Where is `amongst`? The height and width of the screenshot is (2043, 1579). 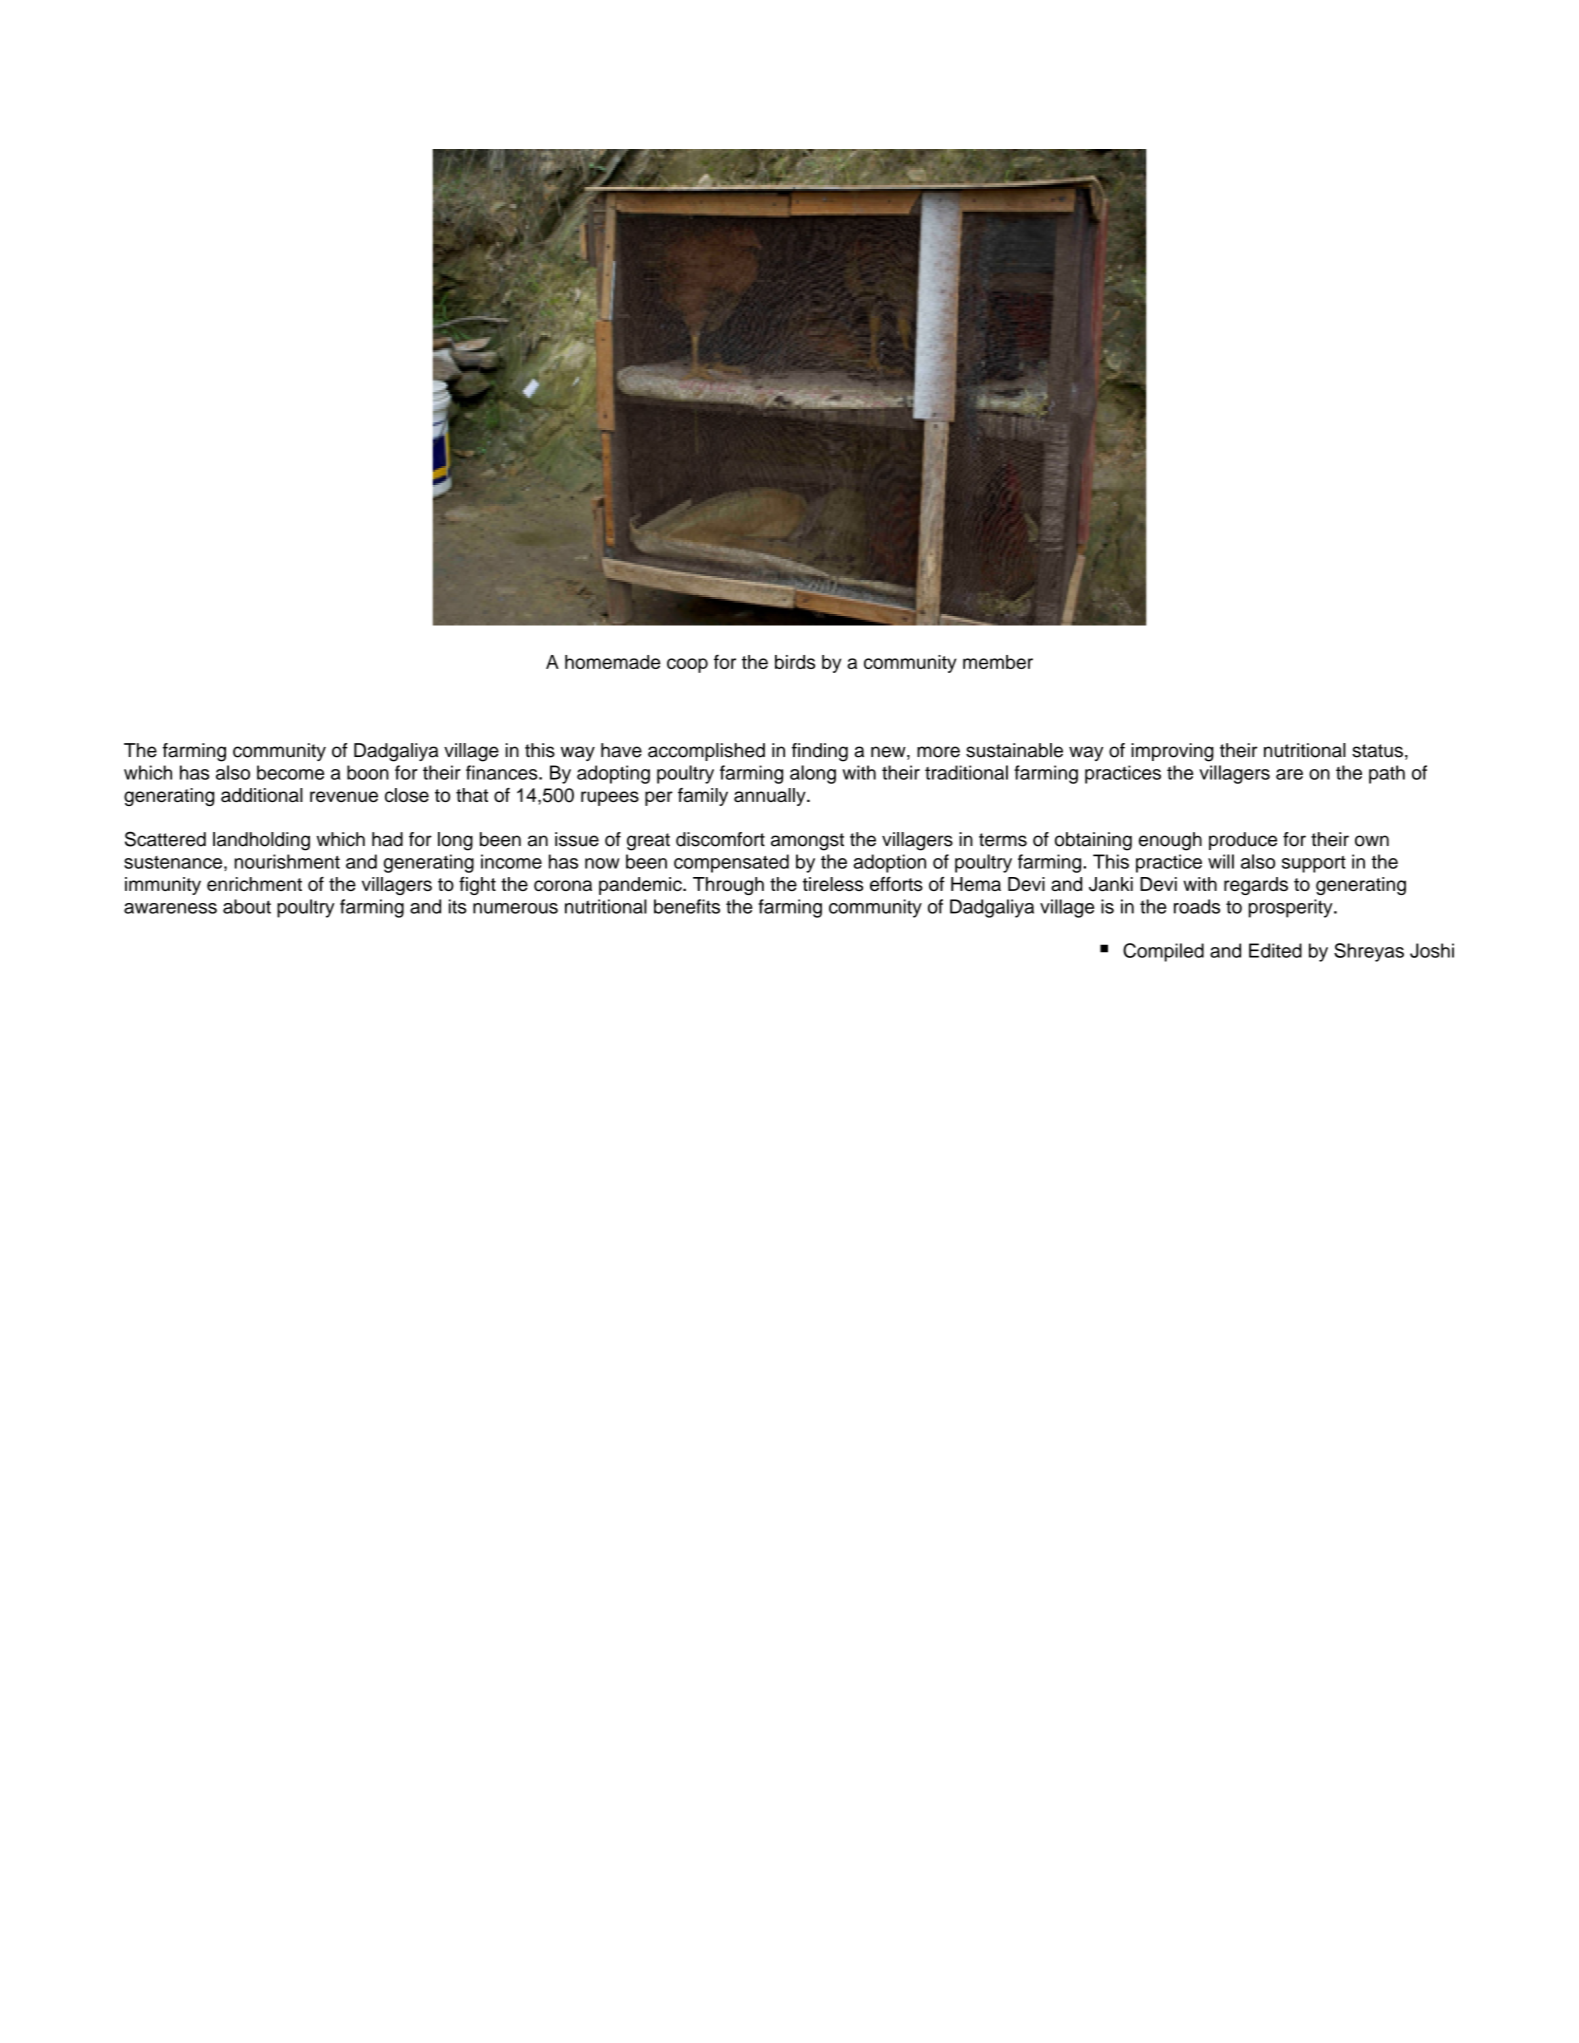 amongst is located at coordinates (807, 842).
